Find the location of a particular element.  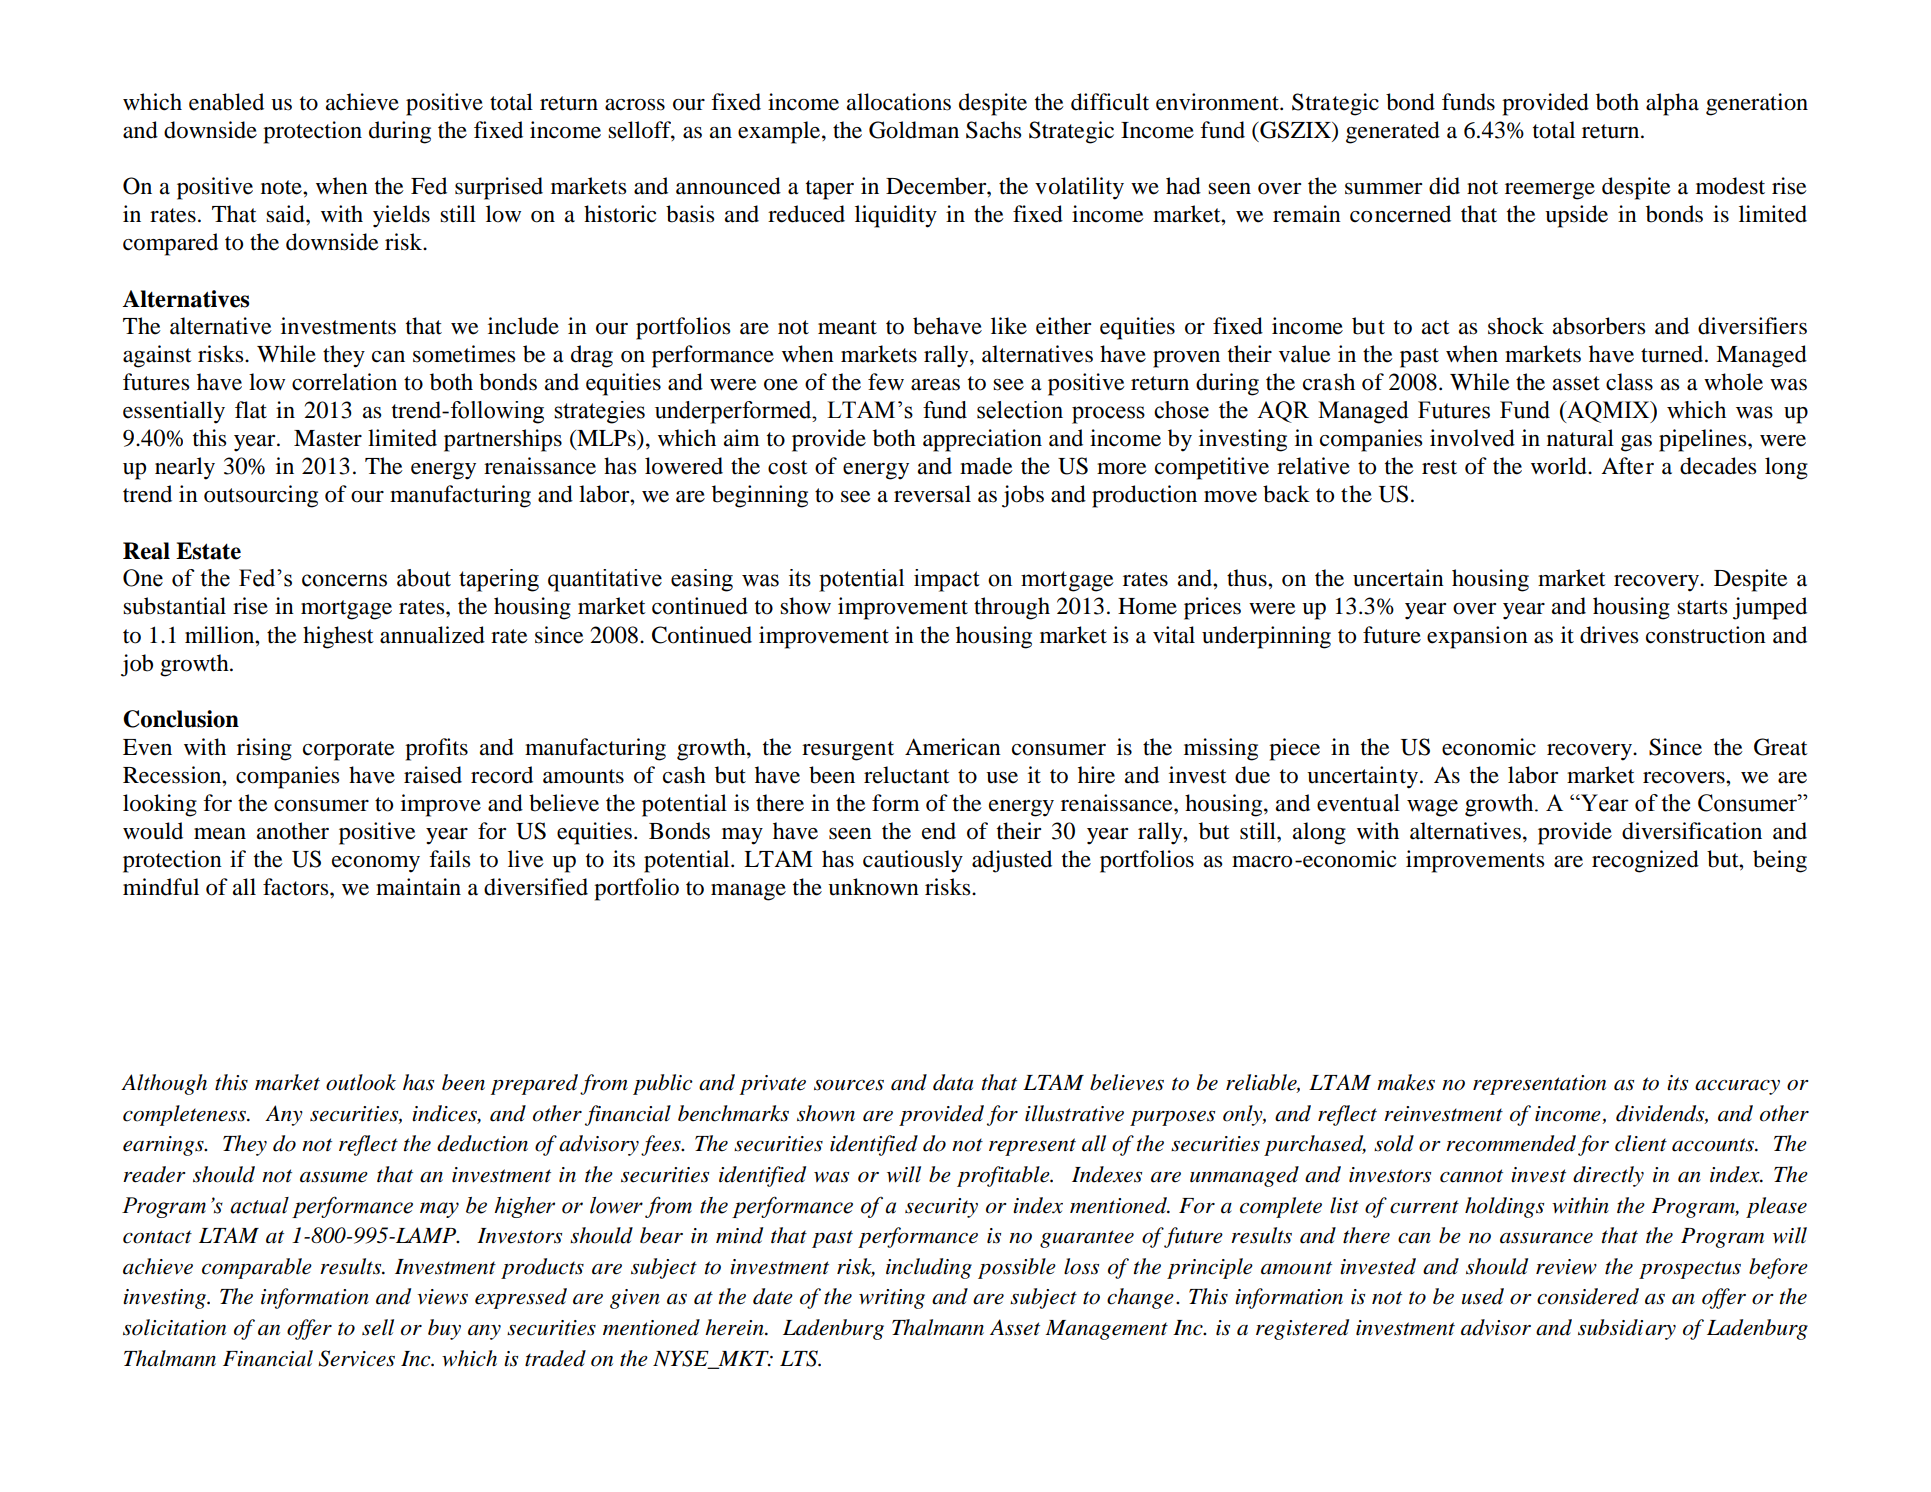

Services is located at coordinates (356, 1358).
